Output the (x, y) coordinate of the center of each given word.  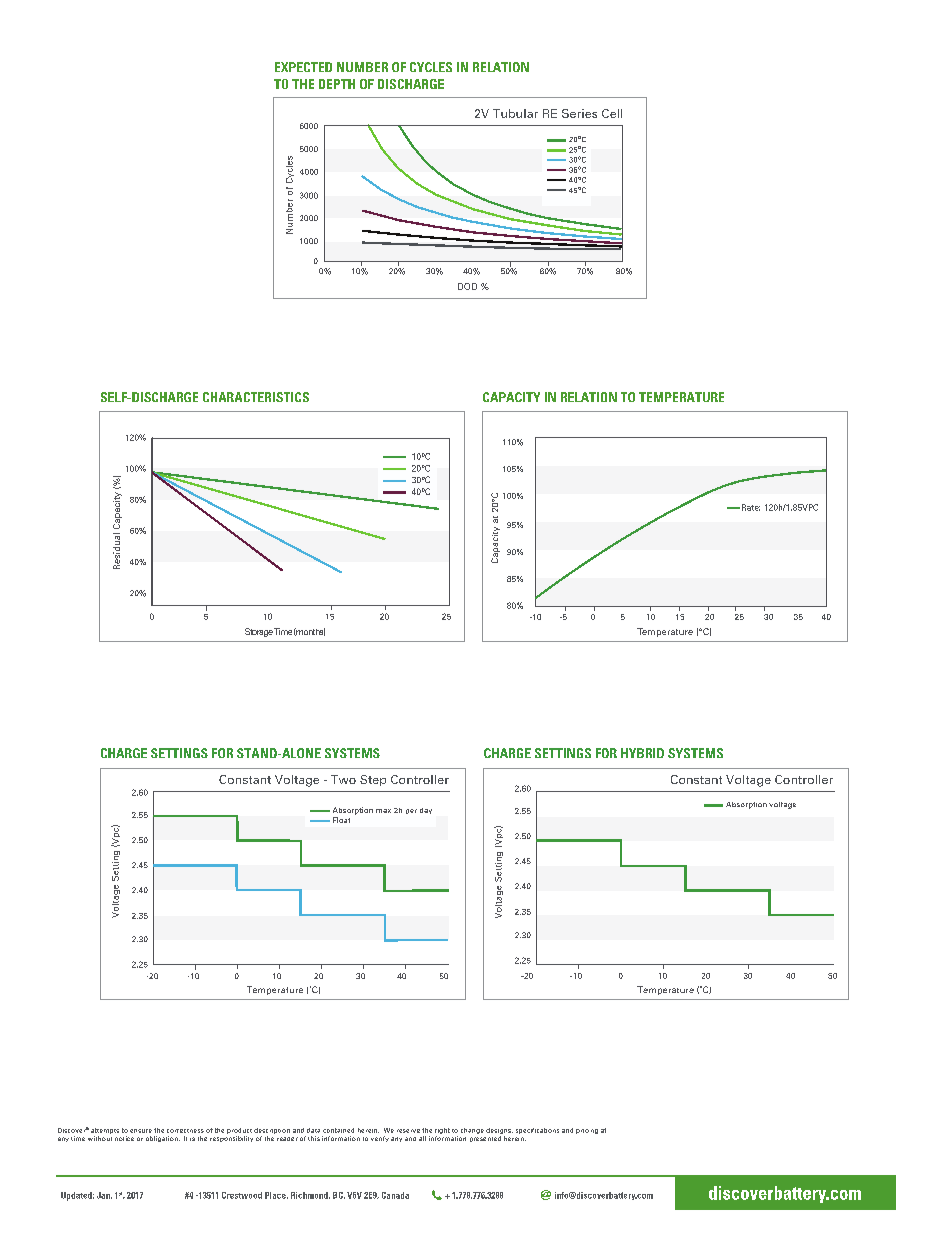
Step (373, 780)
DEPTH (337, 84)
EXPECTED (303, 67)
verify (380, 1139)
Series (579, 113)
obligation (163, 1139)
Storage (259, 632)
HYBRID (642, 753)
